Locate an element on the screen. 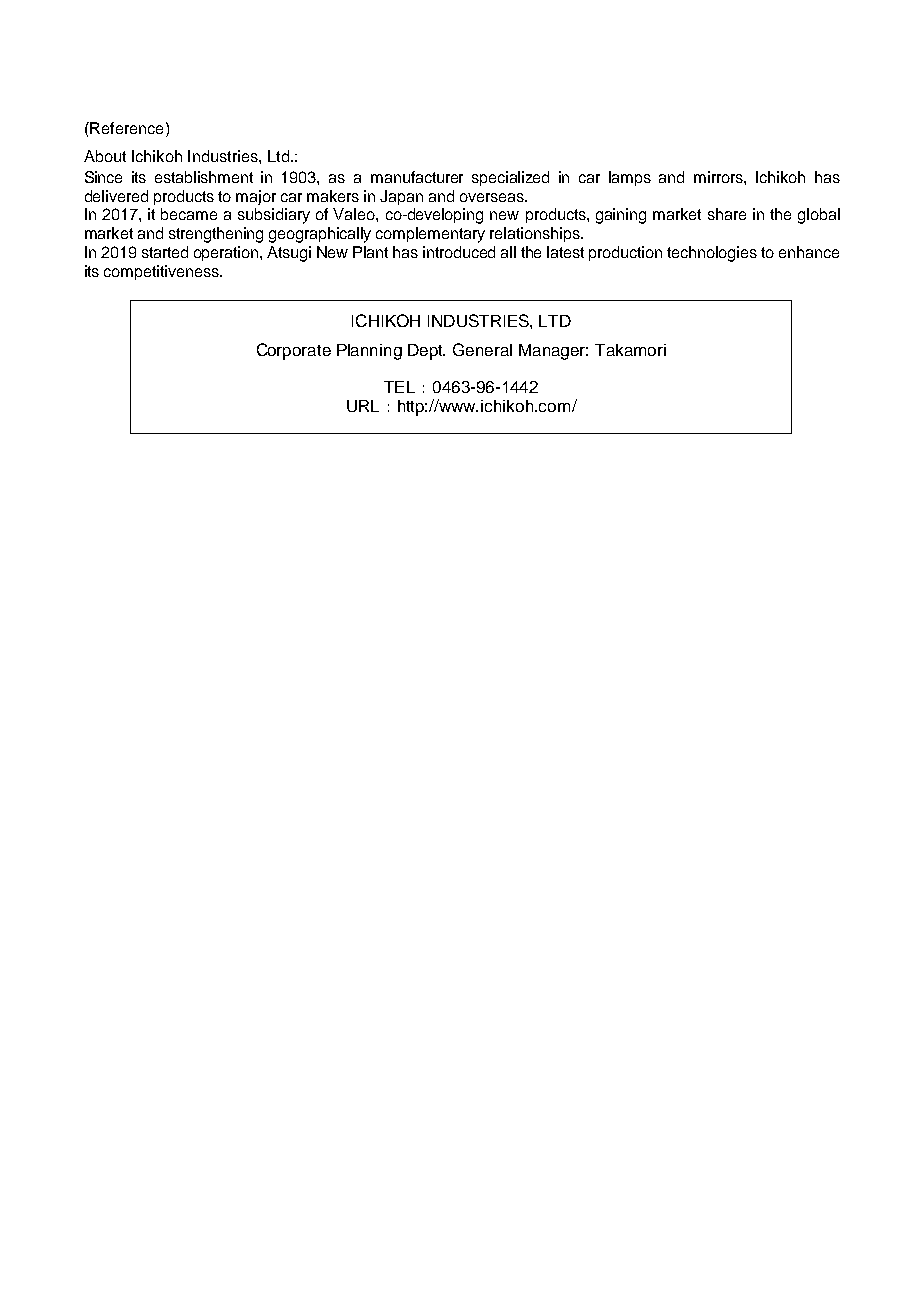 Image resolution: width=924 pixels, height=1308 pixels. production is located at coordinates (625, 253).
